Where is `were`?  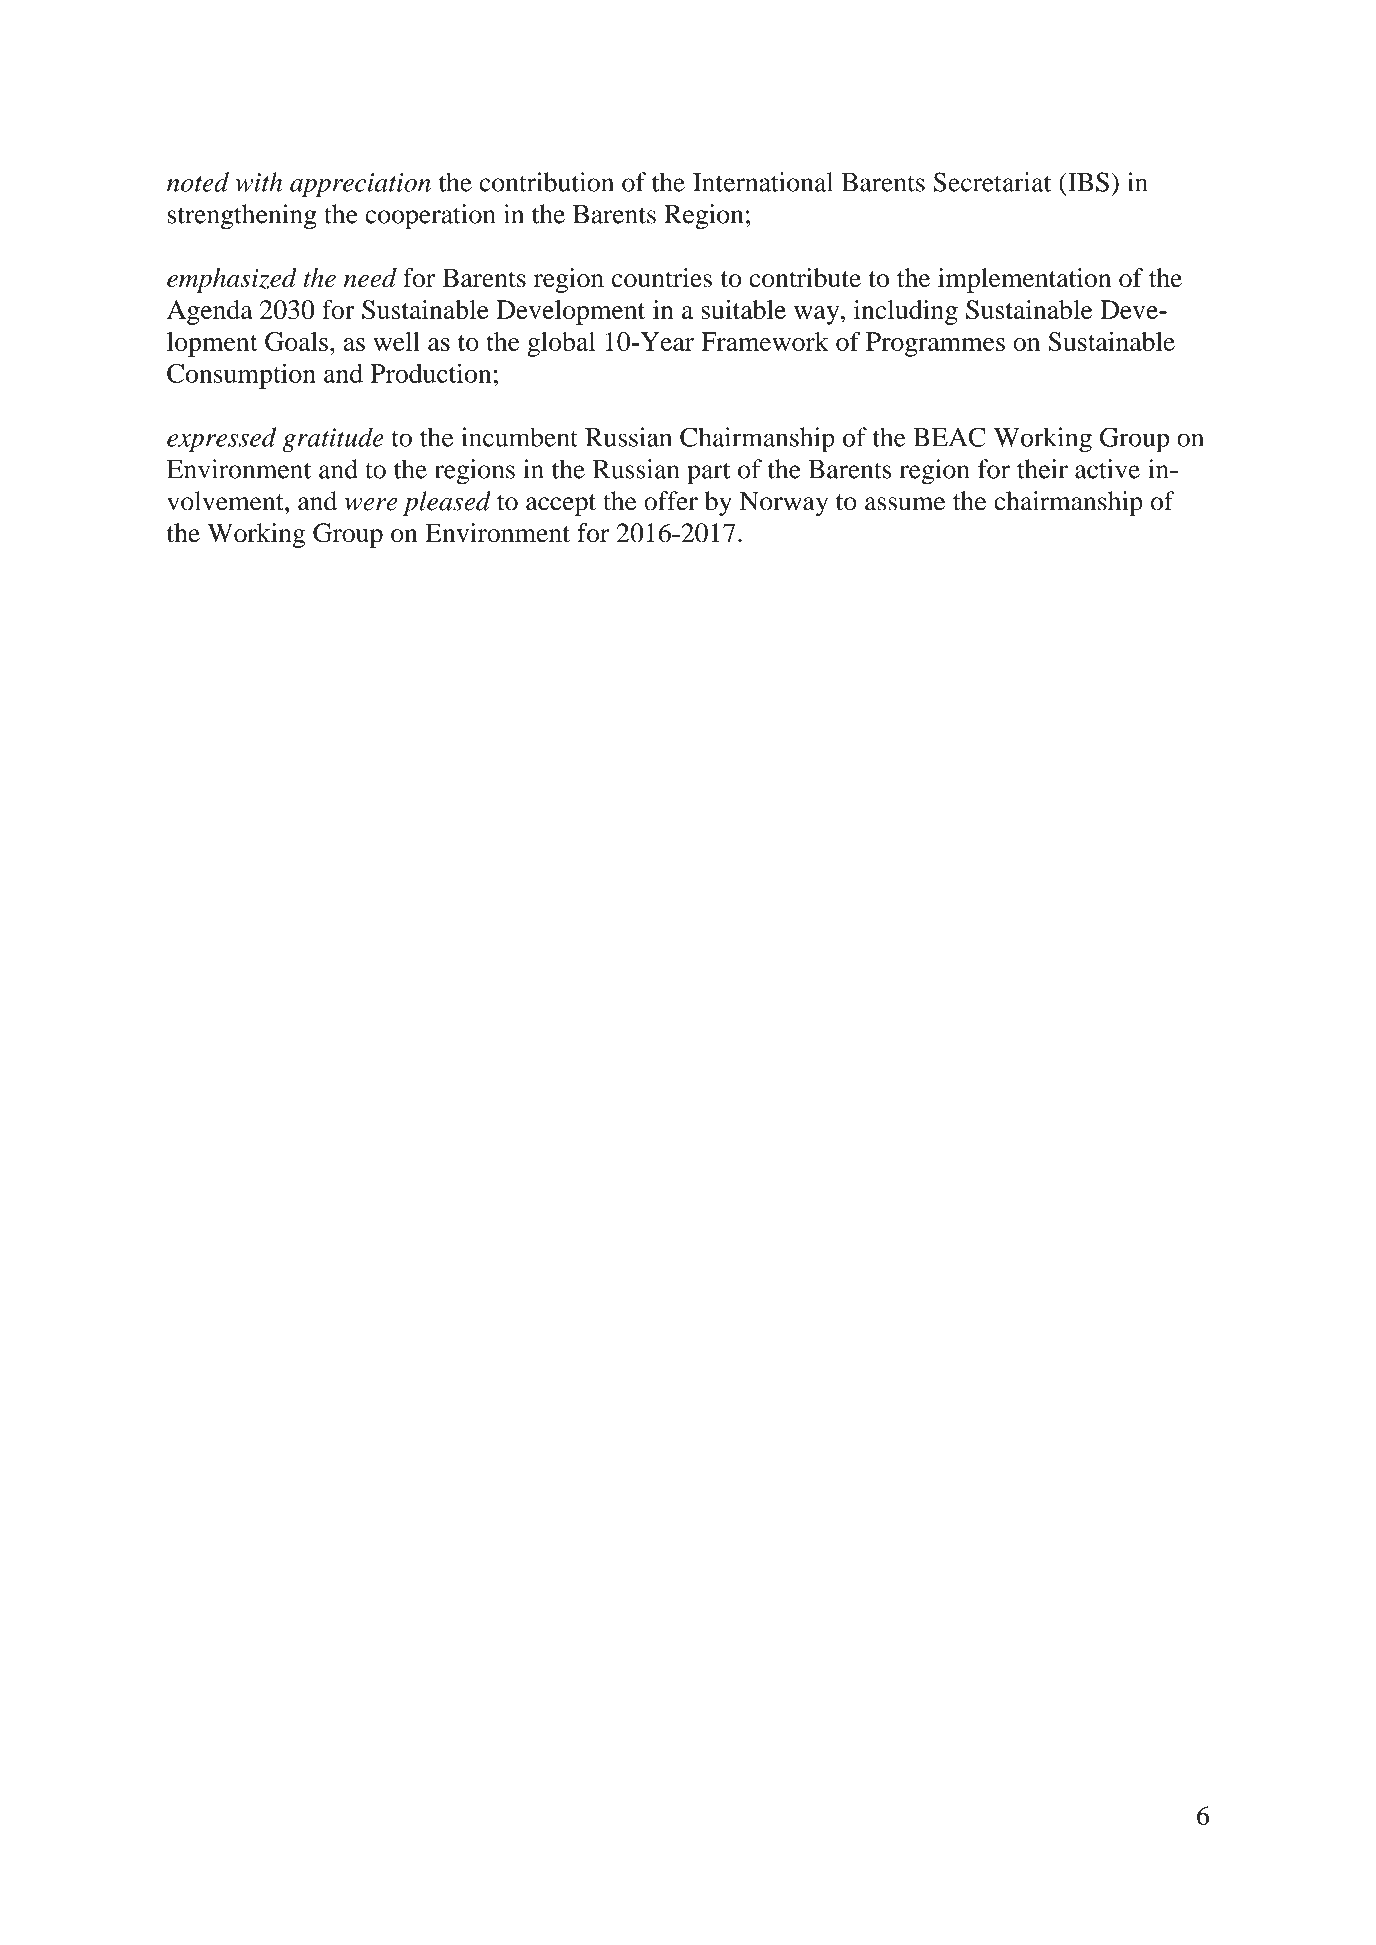 were is located at coordinates (371, 504).
